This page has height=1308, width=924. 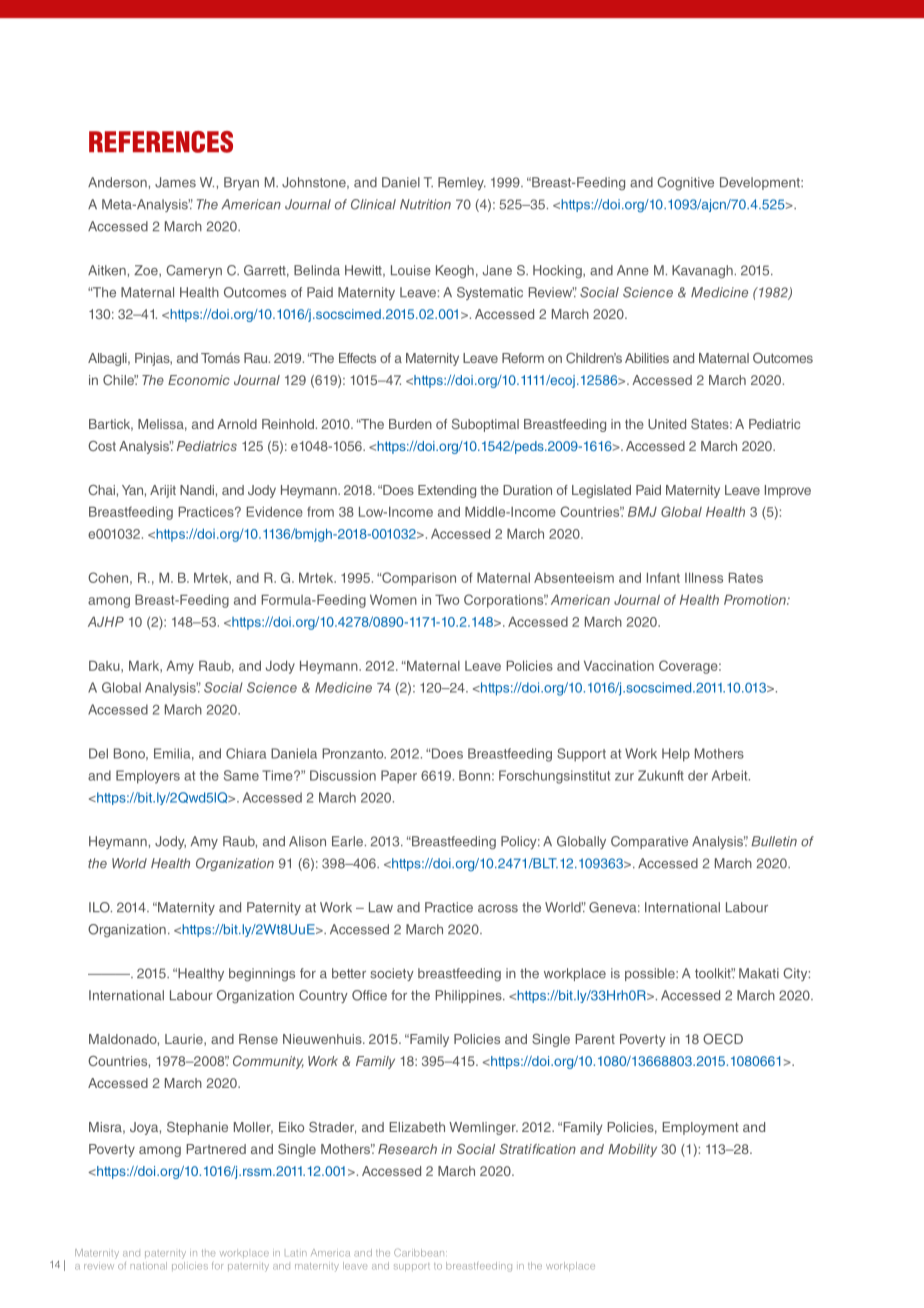 I want to click on Paper, so click(x=399, y=777).
